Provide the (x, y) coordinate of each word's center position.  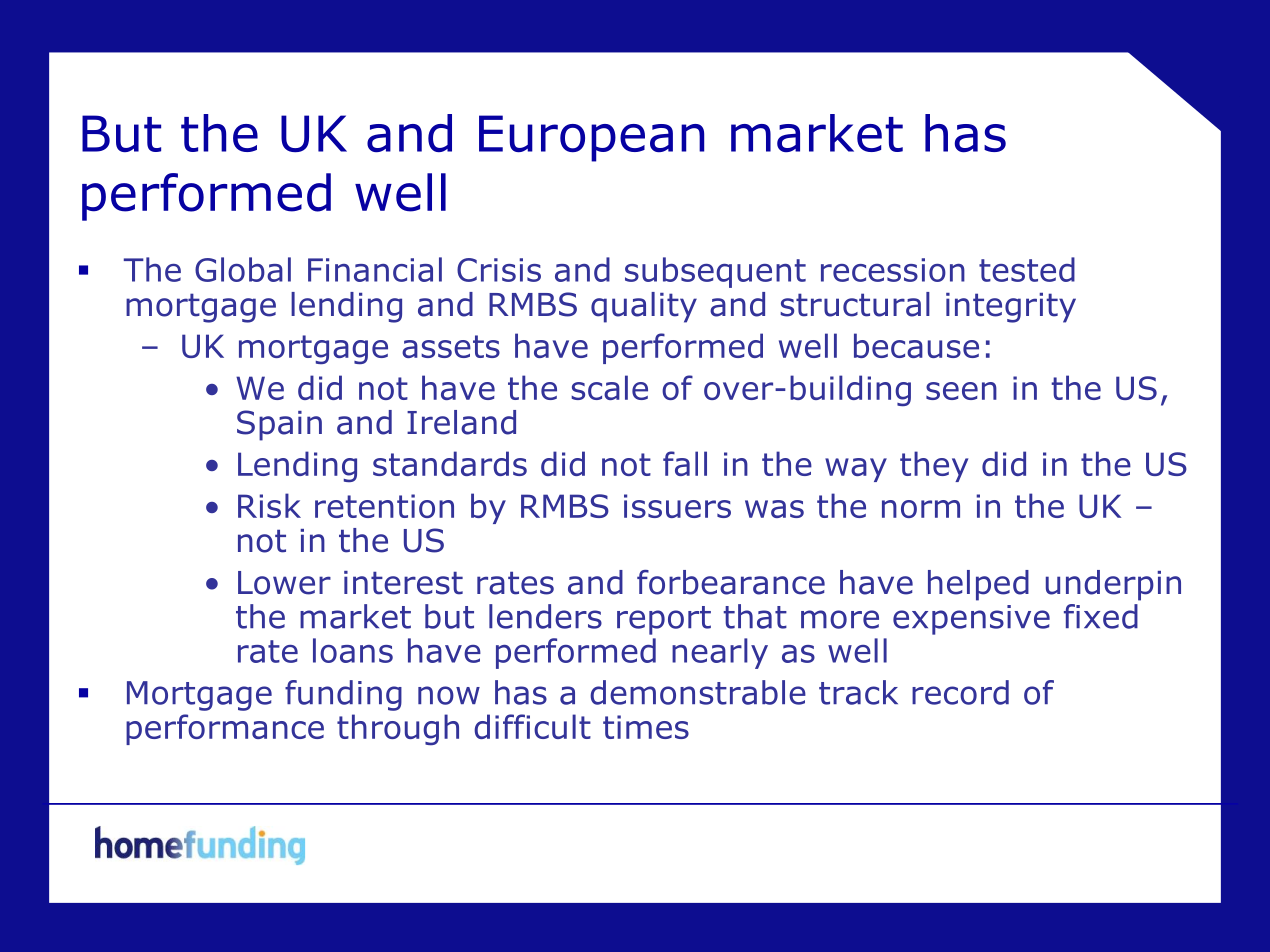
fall (685, 463)
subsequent (715, 272)
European (591, 138)
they (934, 466)
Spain (279, 425)
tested (1027, 269)
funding (343, 695)
